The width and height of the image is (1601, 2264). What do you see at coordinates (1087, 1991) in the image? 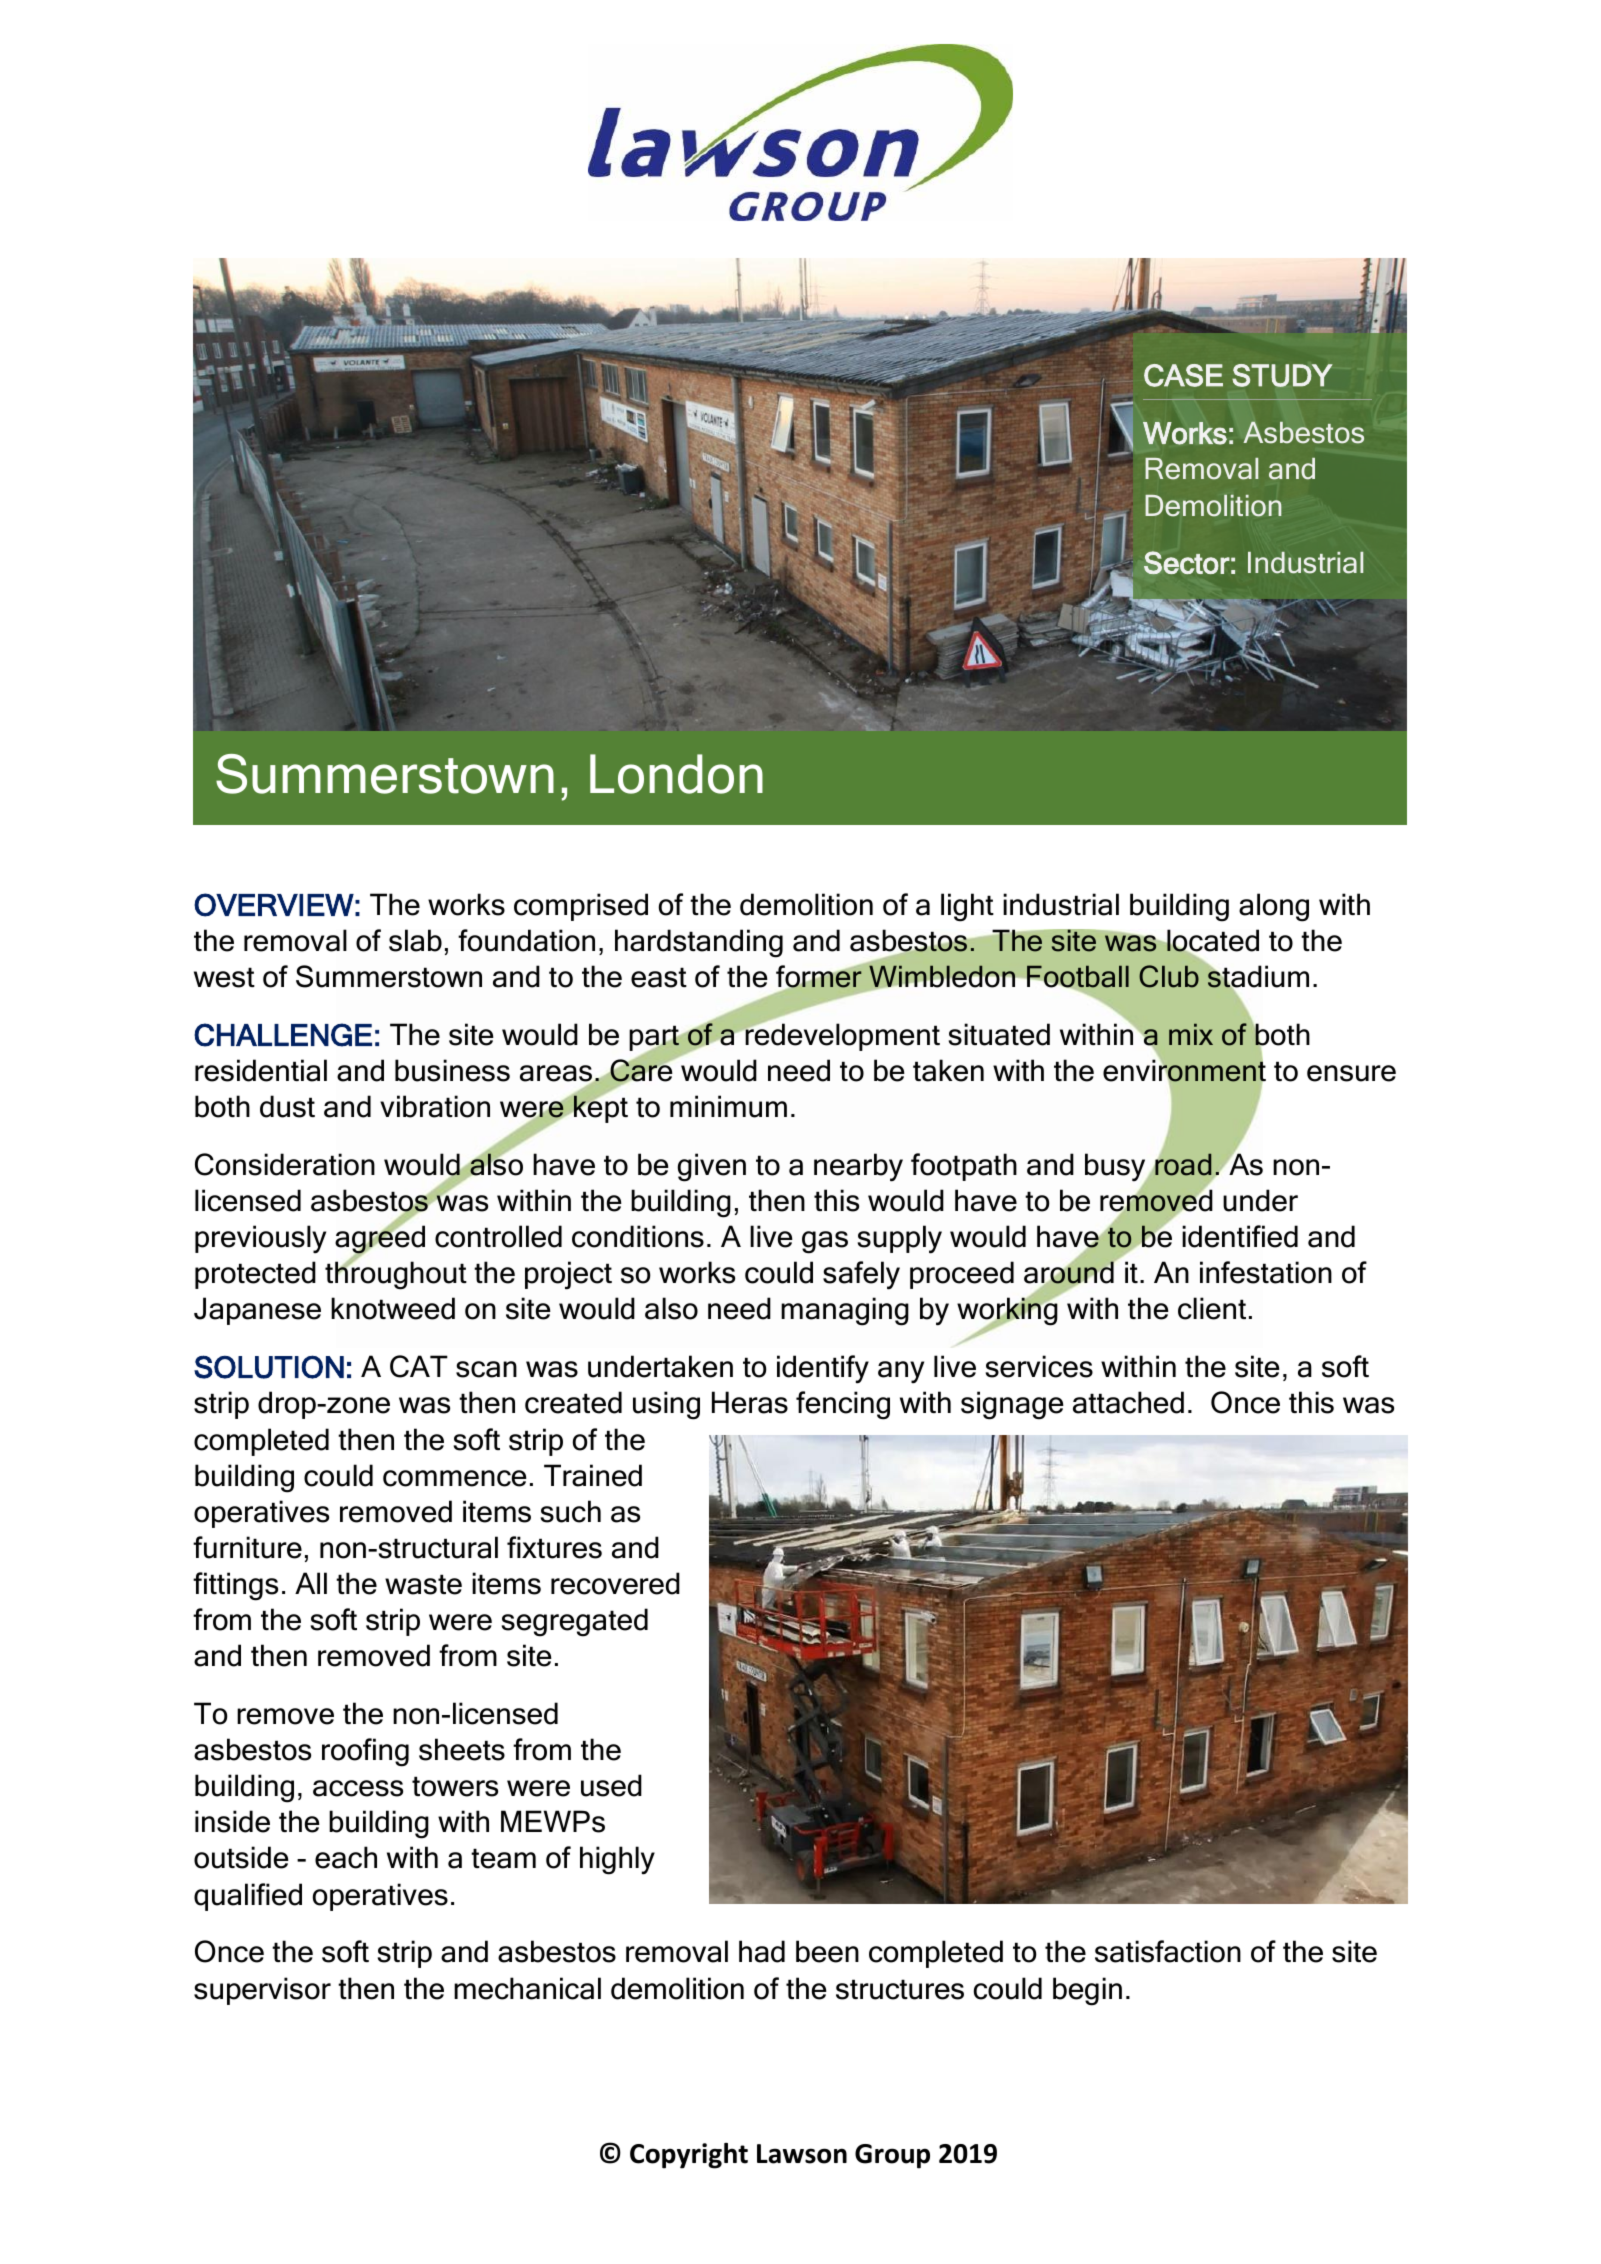
I see `begin` at bounding box center [1087, 1991].
